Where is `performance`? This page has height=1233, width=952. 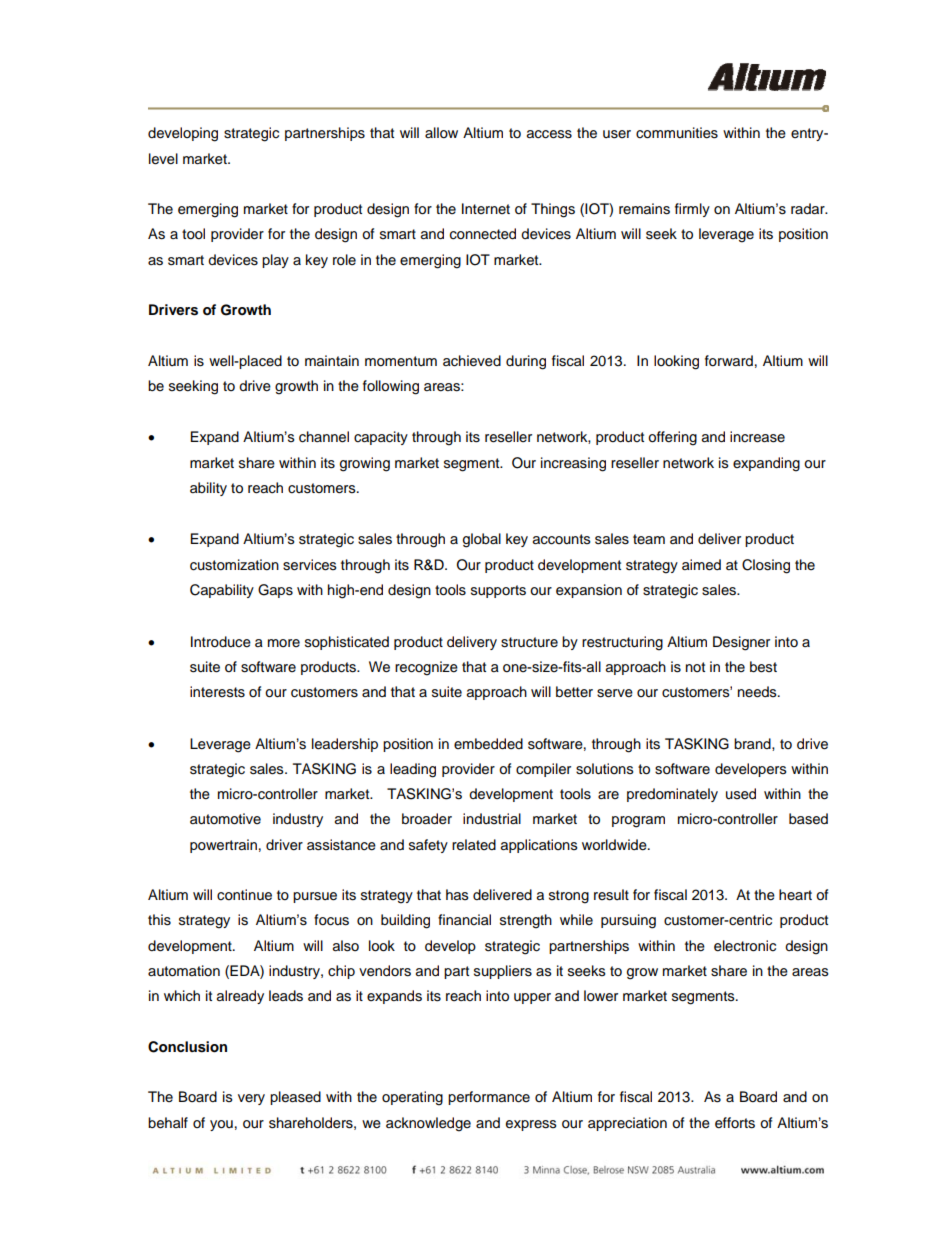
performance is located at coordinates (489, 1098).
